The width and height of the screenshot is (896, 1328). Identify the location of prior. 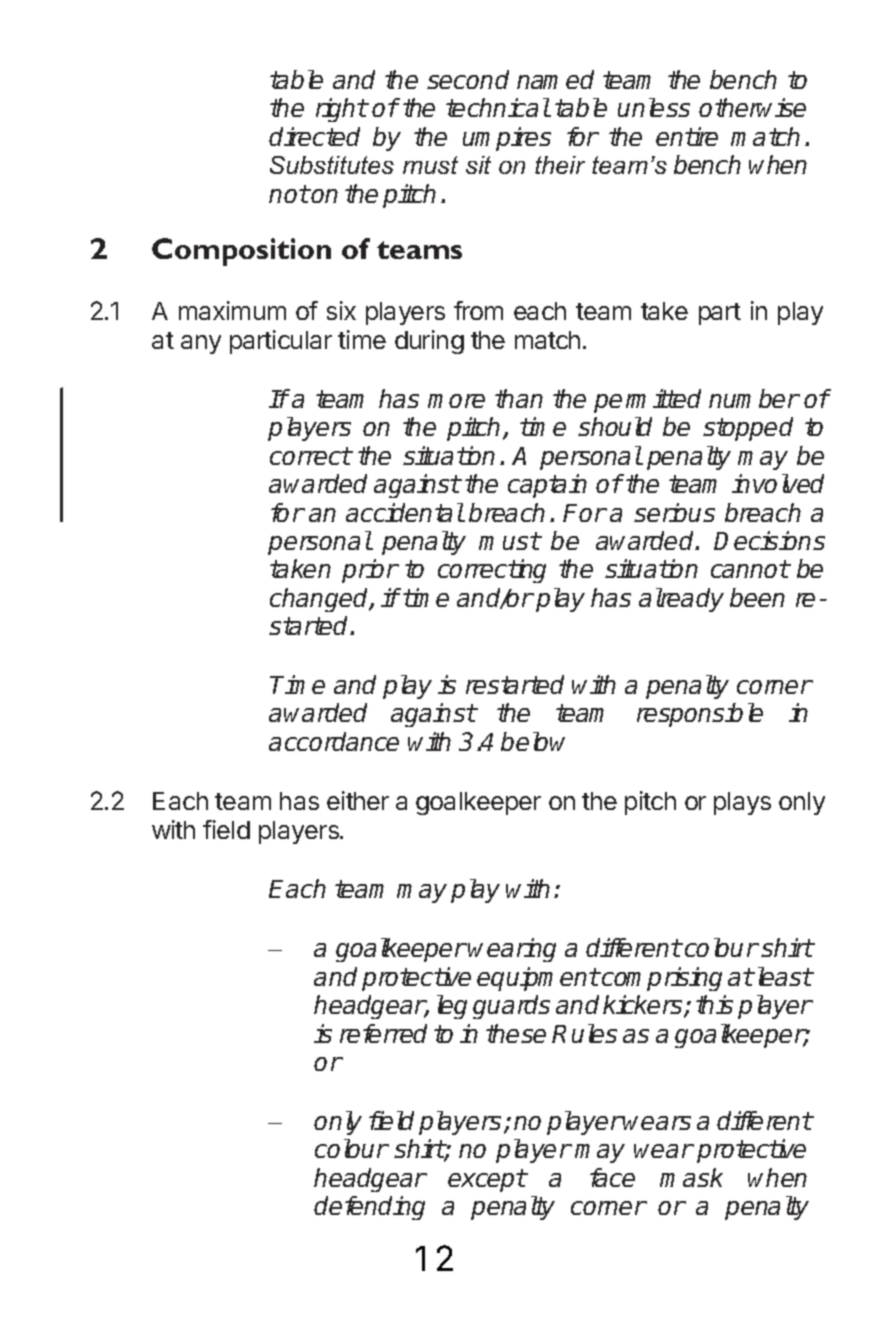
(370, 571).
